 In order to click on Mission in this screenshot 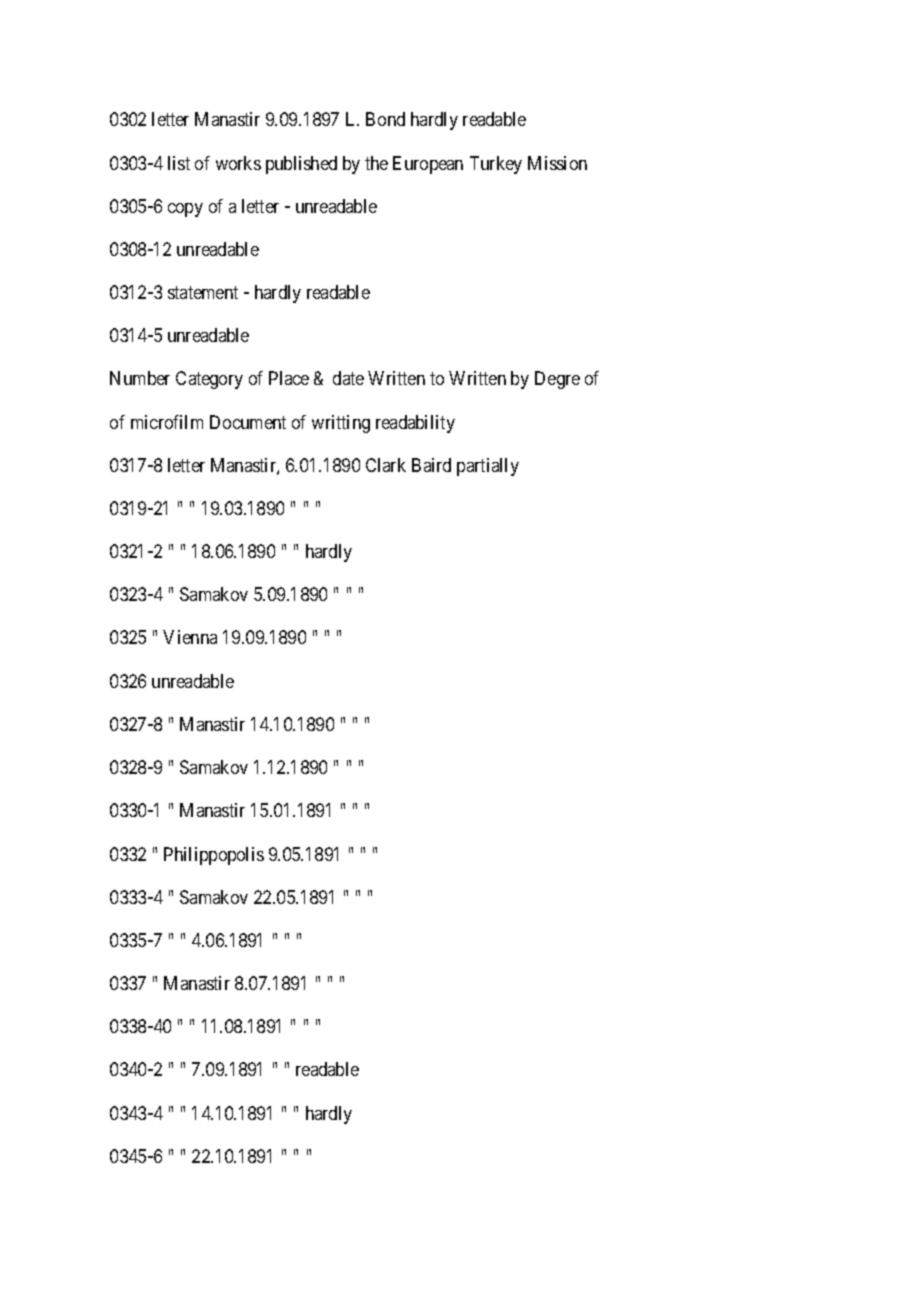, I will do `click(557, 163)`.
